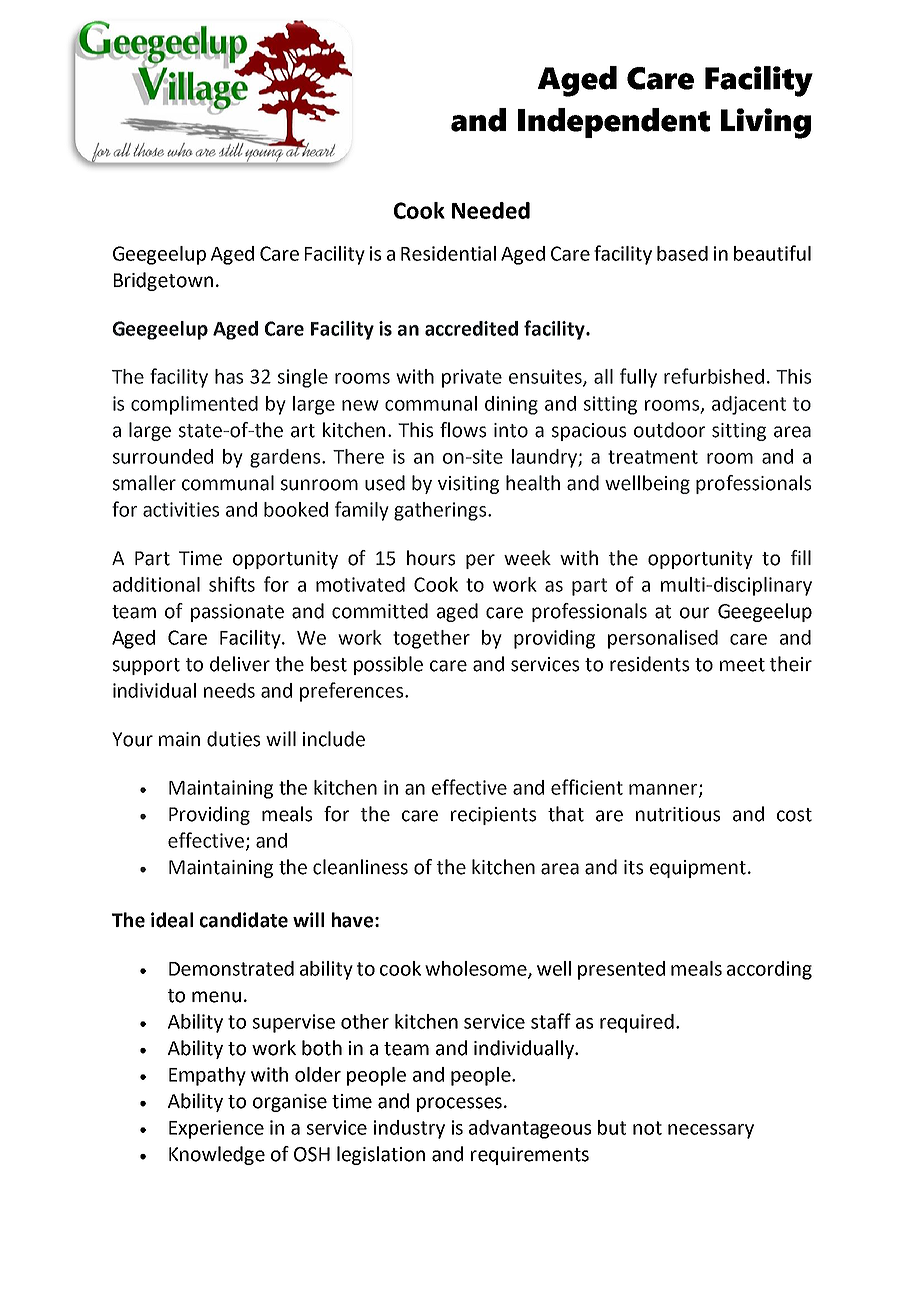  Describe the element at coordinates (431, 639) in the page. I see `together` at that location.
